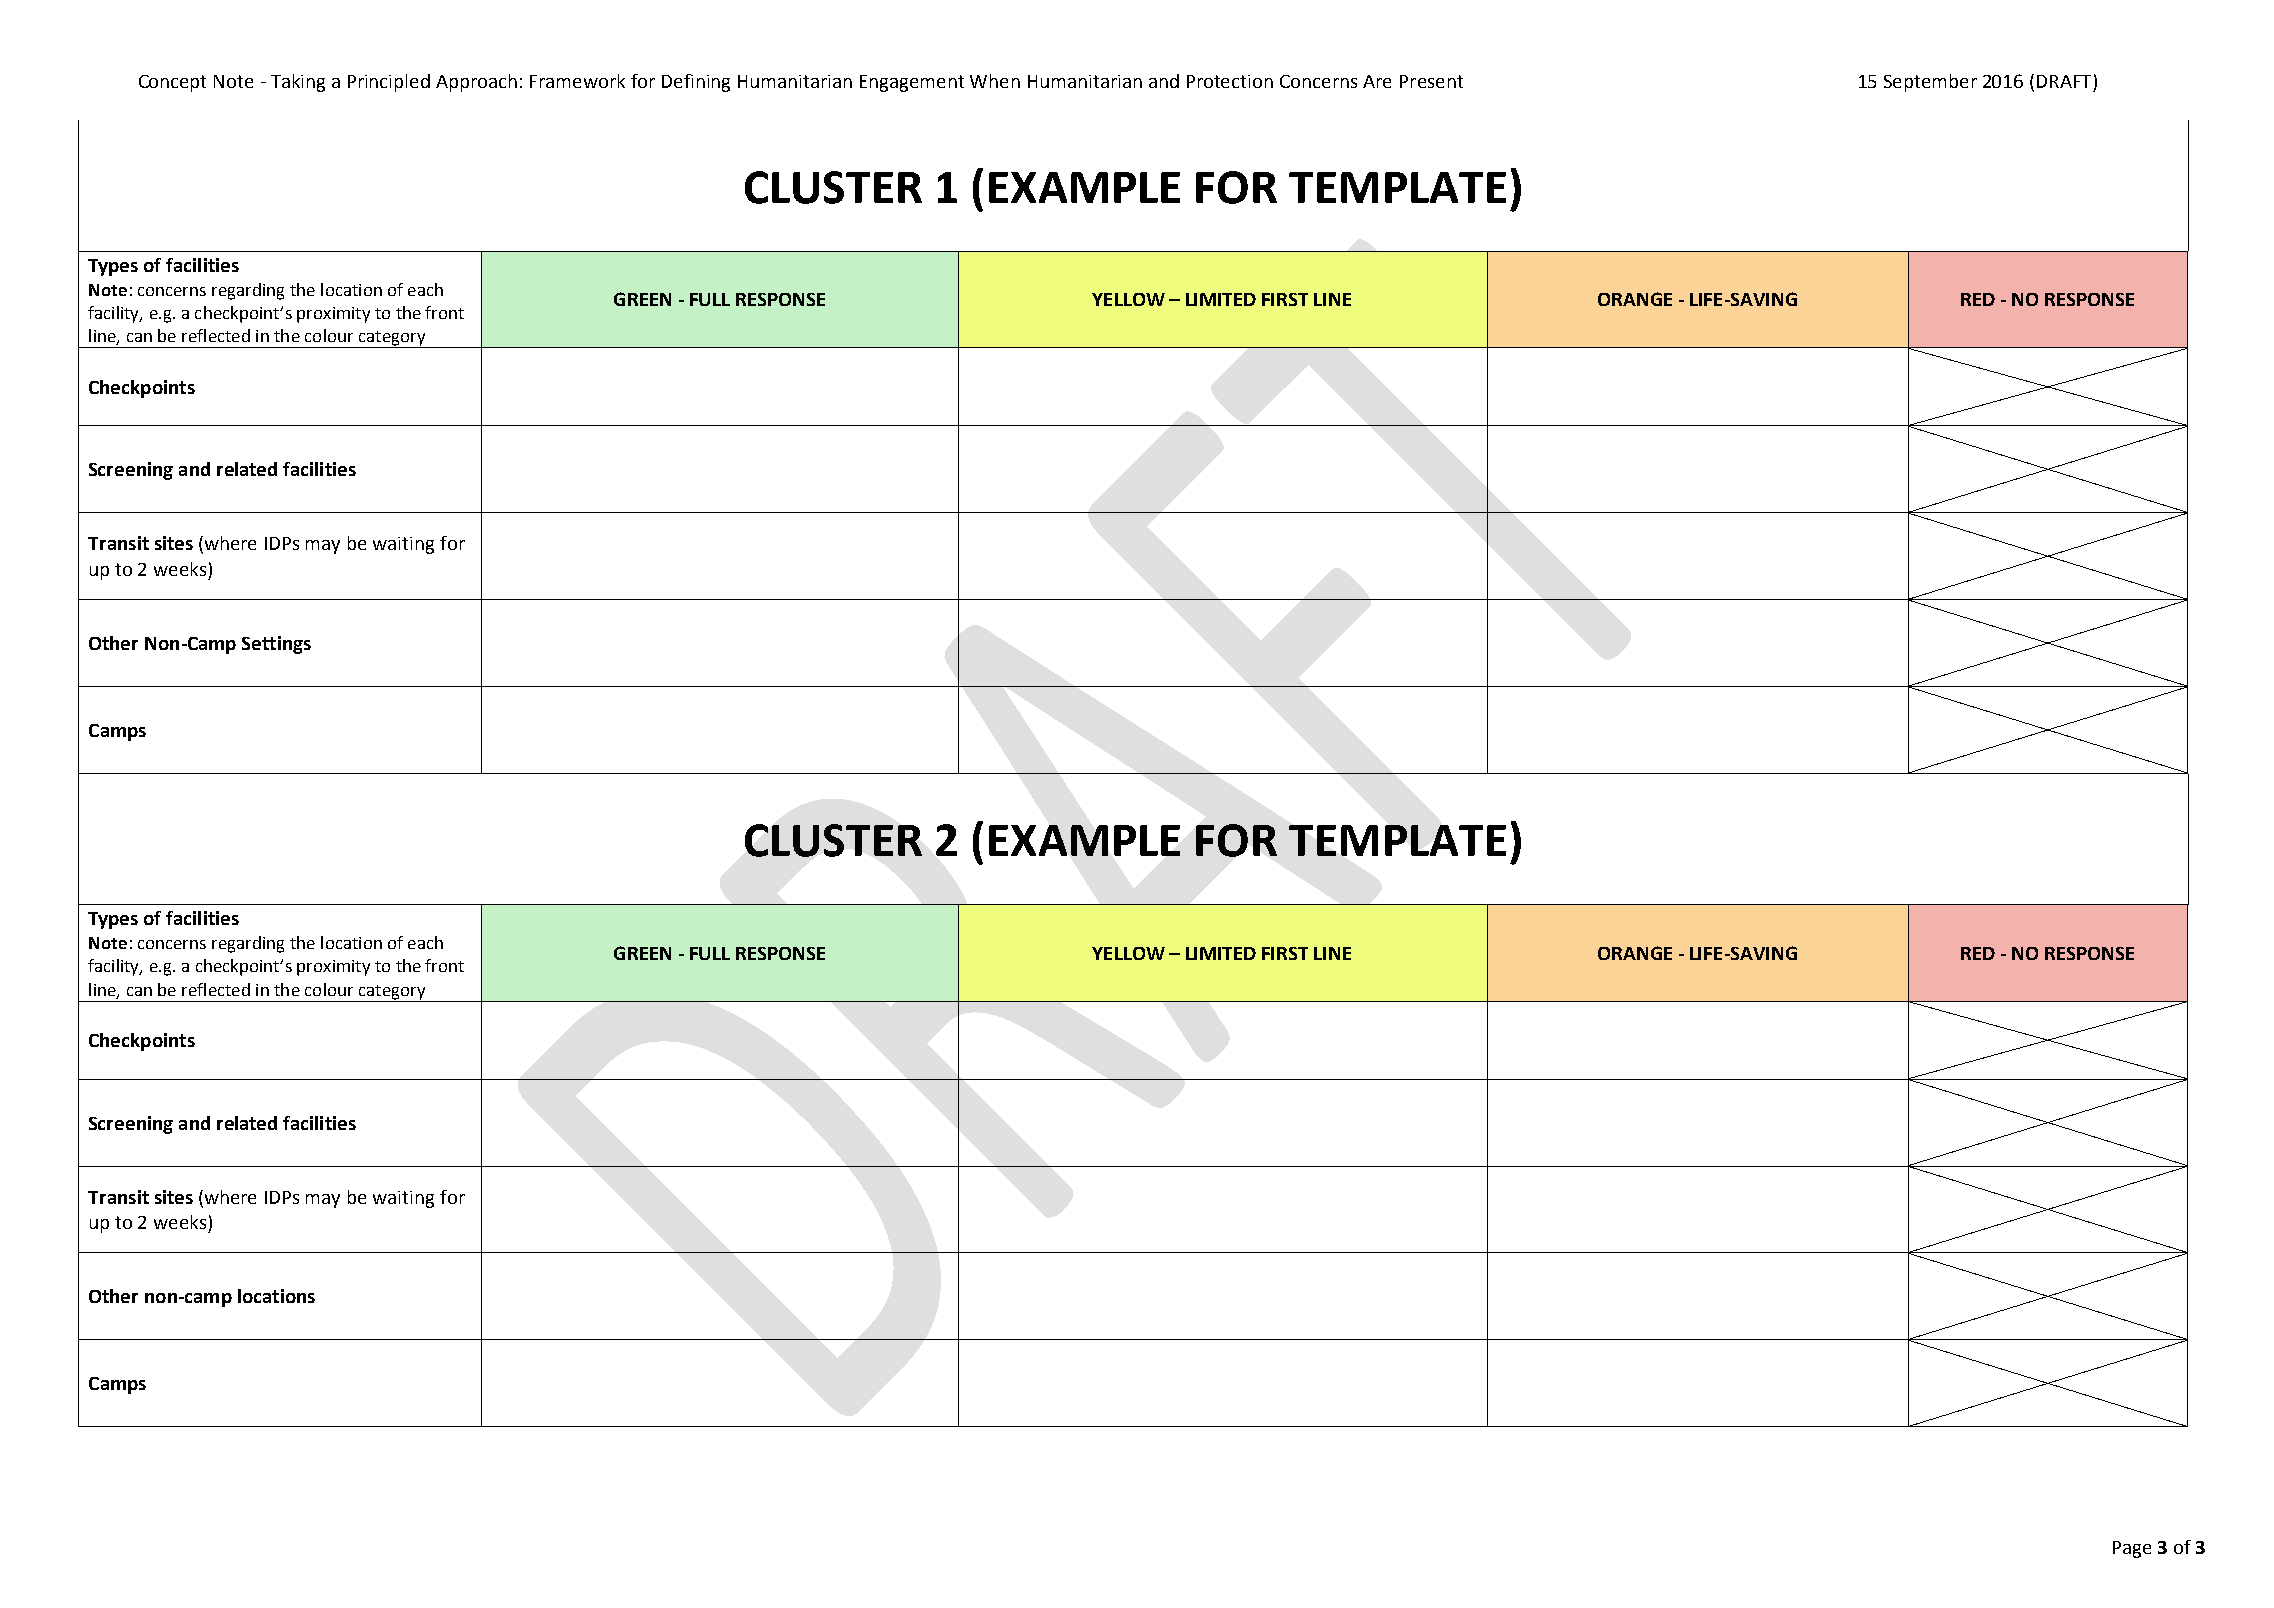 This image has width=2274, height=1608. I want to click on September, so click(1930, 83).
